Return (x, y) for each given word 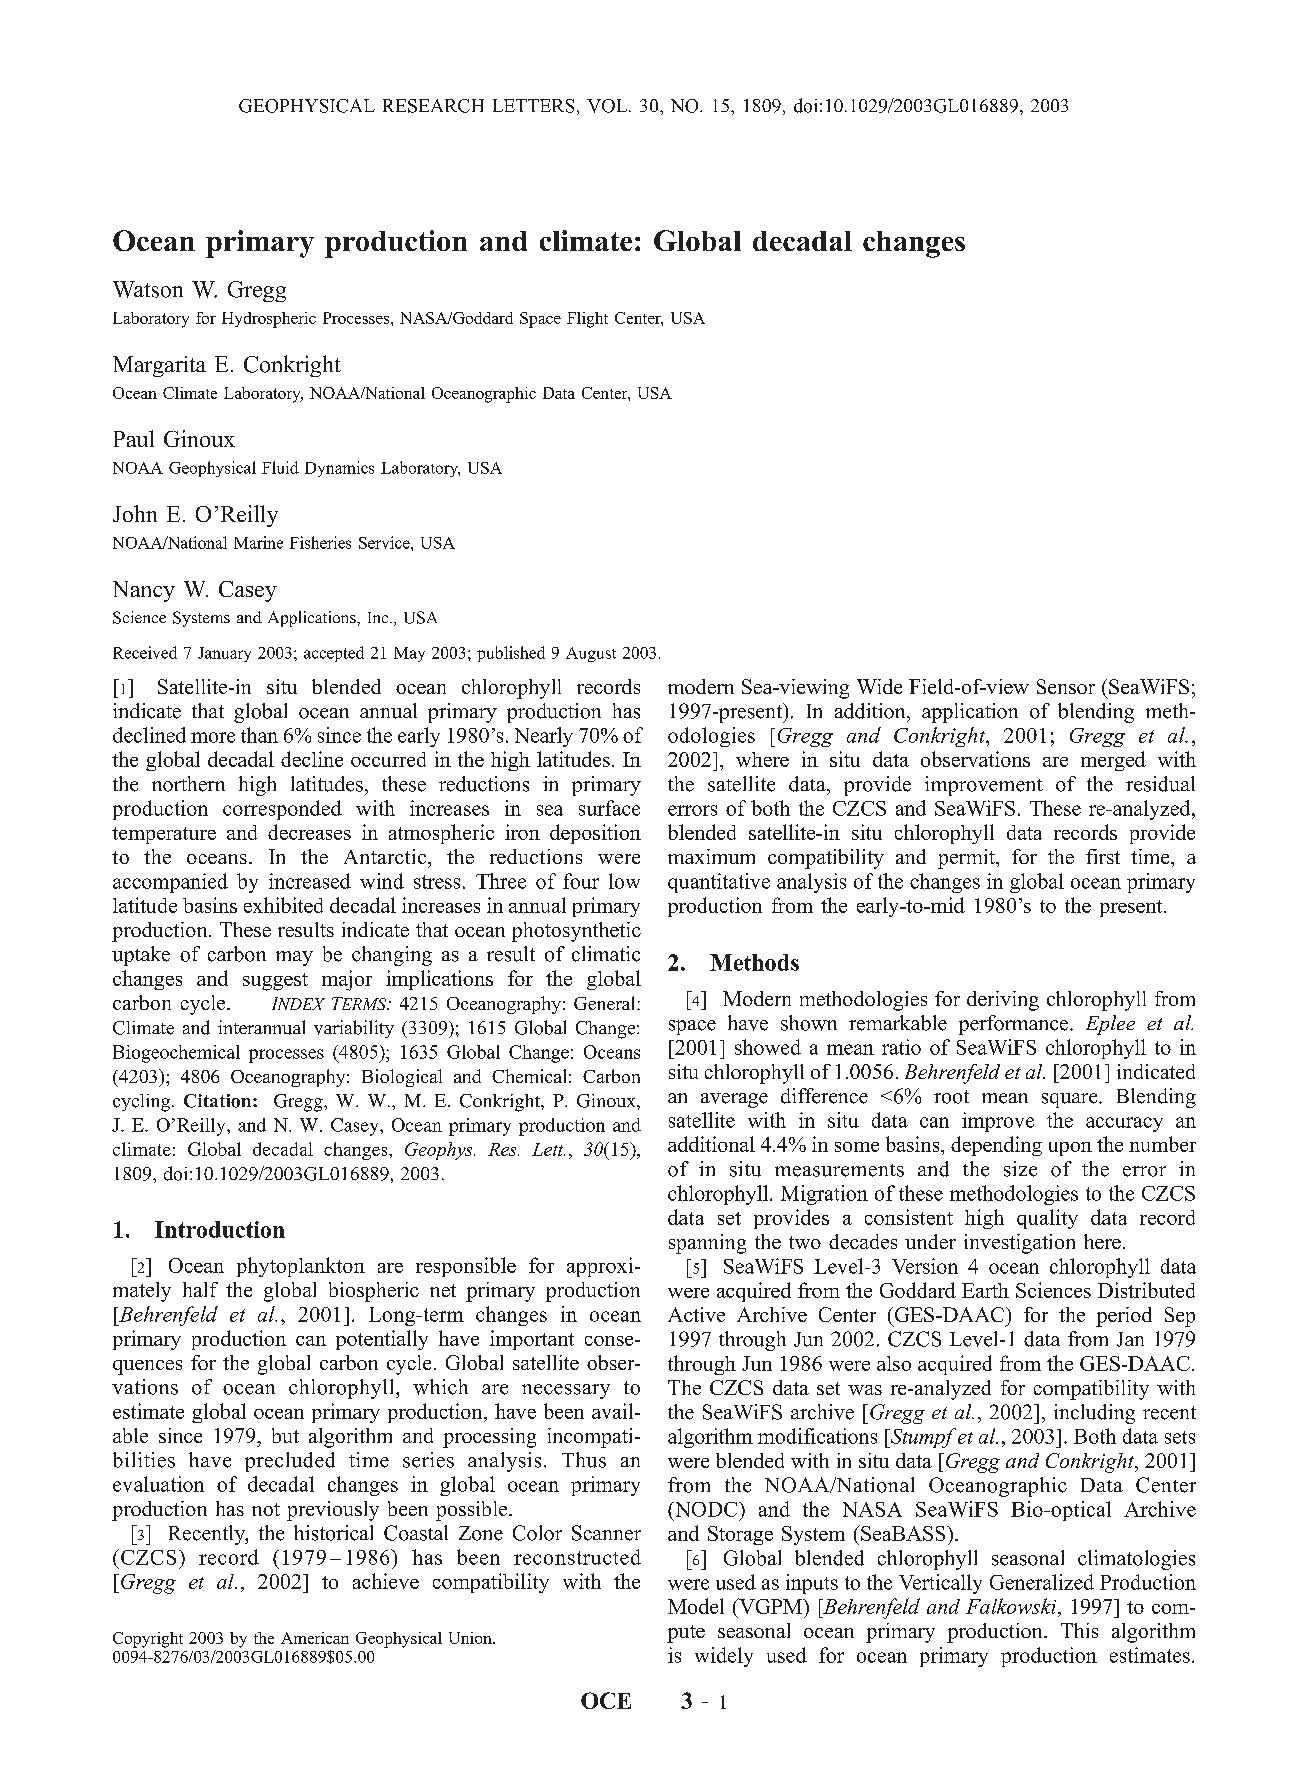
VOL (608, 106)
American (315, 1638)
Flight (587, 320)
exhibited (283, 905)
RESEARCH (433, 106)
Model (696, 1606)
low (624, 881)
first (1103, 856)
